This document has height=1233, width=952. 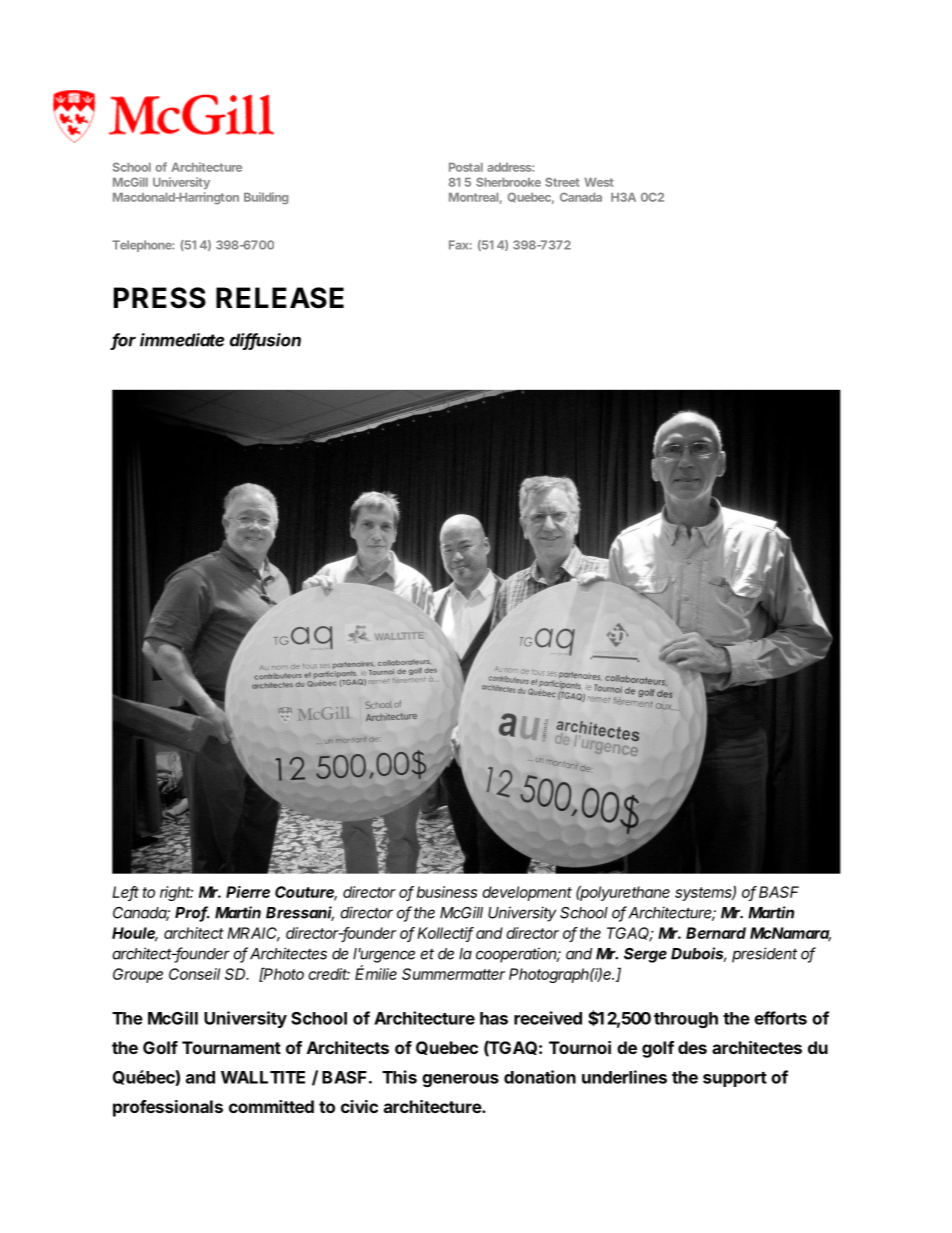 I want to click on Bernard, so click(x=716, y=933).
